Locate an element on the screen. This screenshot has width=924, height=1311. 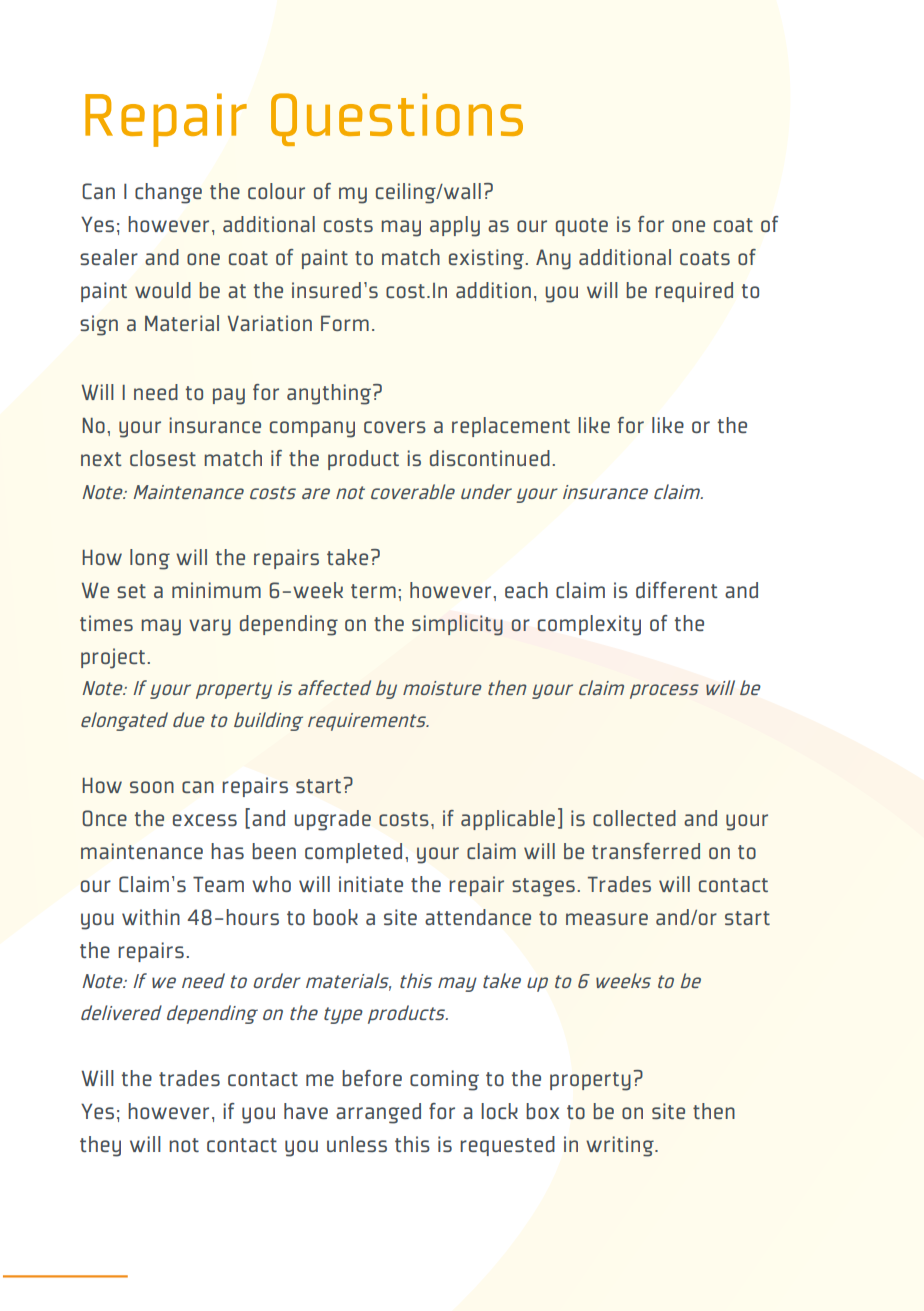
vary is located at coordinates (210, 627).
